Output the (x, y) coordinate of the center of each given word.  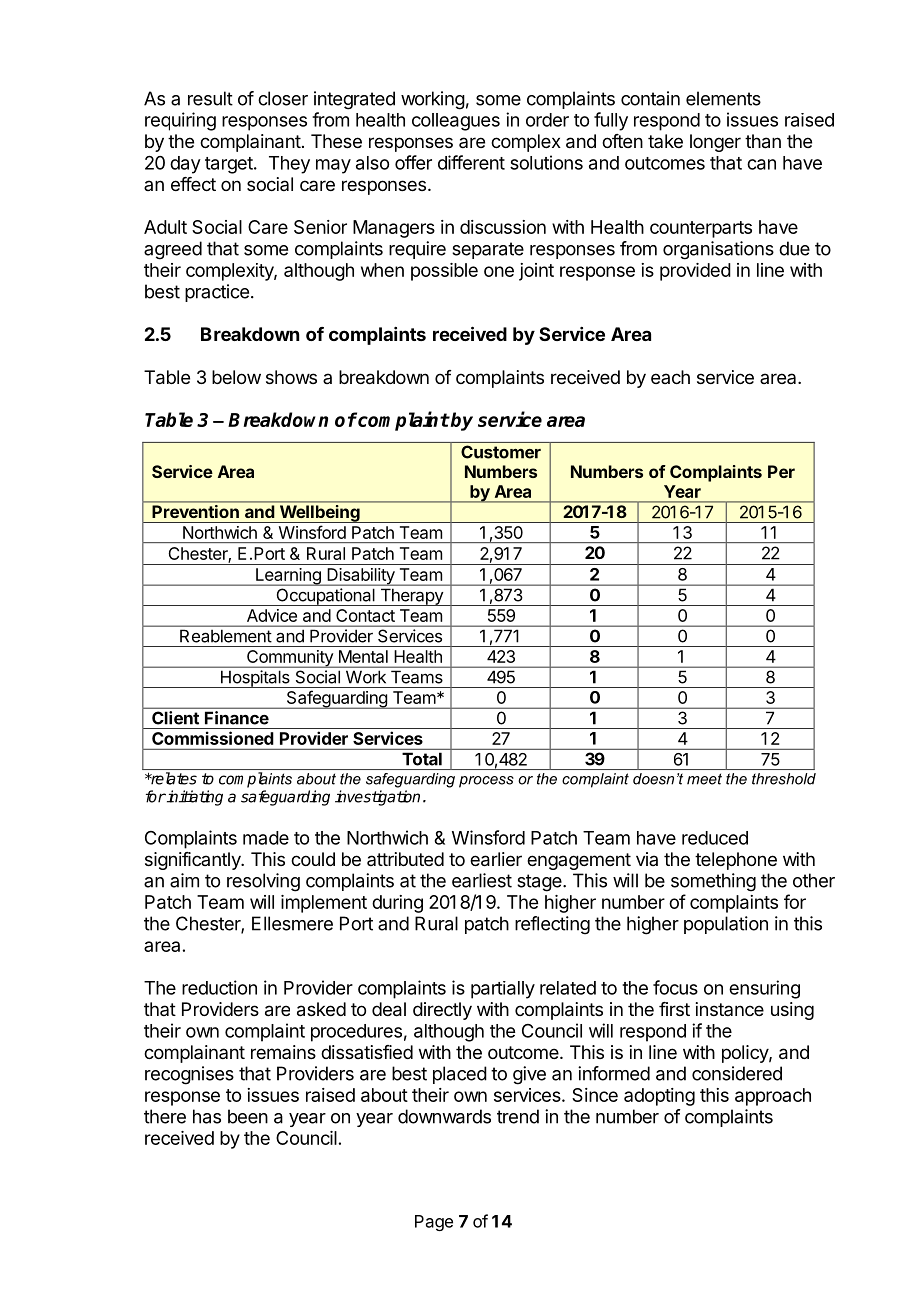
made (266, 838)
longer (715, 143)
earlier (496, 859)
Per (781, 471)
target (230, 165)
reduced (715, 838)
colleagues (456, 122)
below (236, 377)
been (248, 1116)
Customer (501, 452)
